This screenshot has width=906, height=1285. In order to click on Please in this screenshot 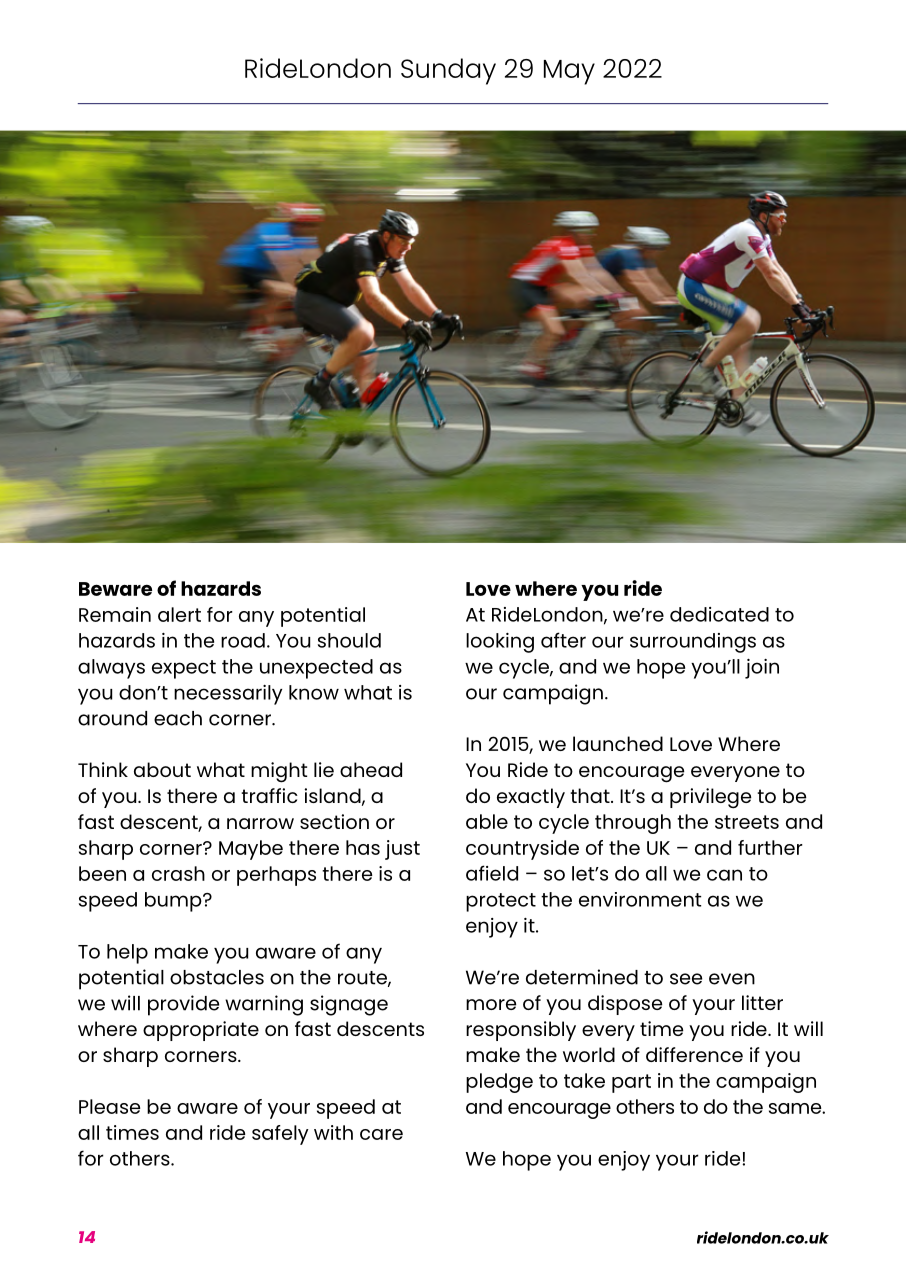, I will do `click(109, 1106)`.
